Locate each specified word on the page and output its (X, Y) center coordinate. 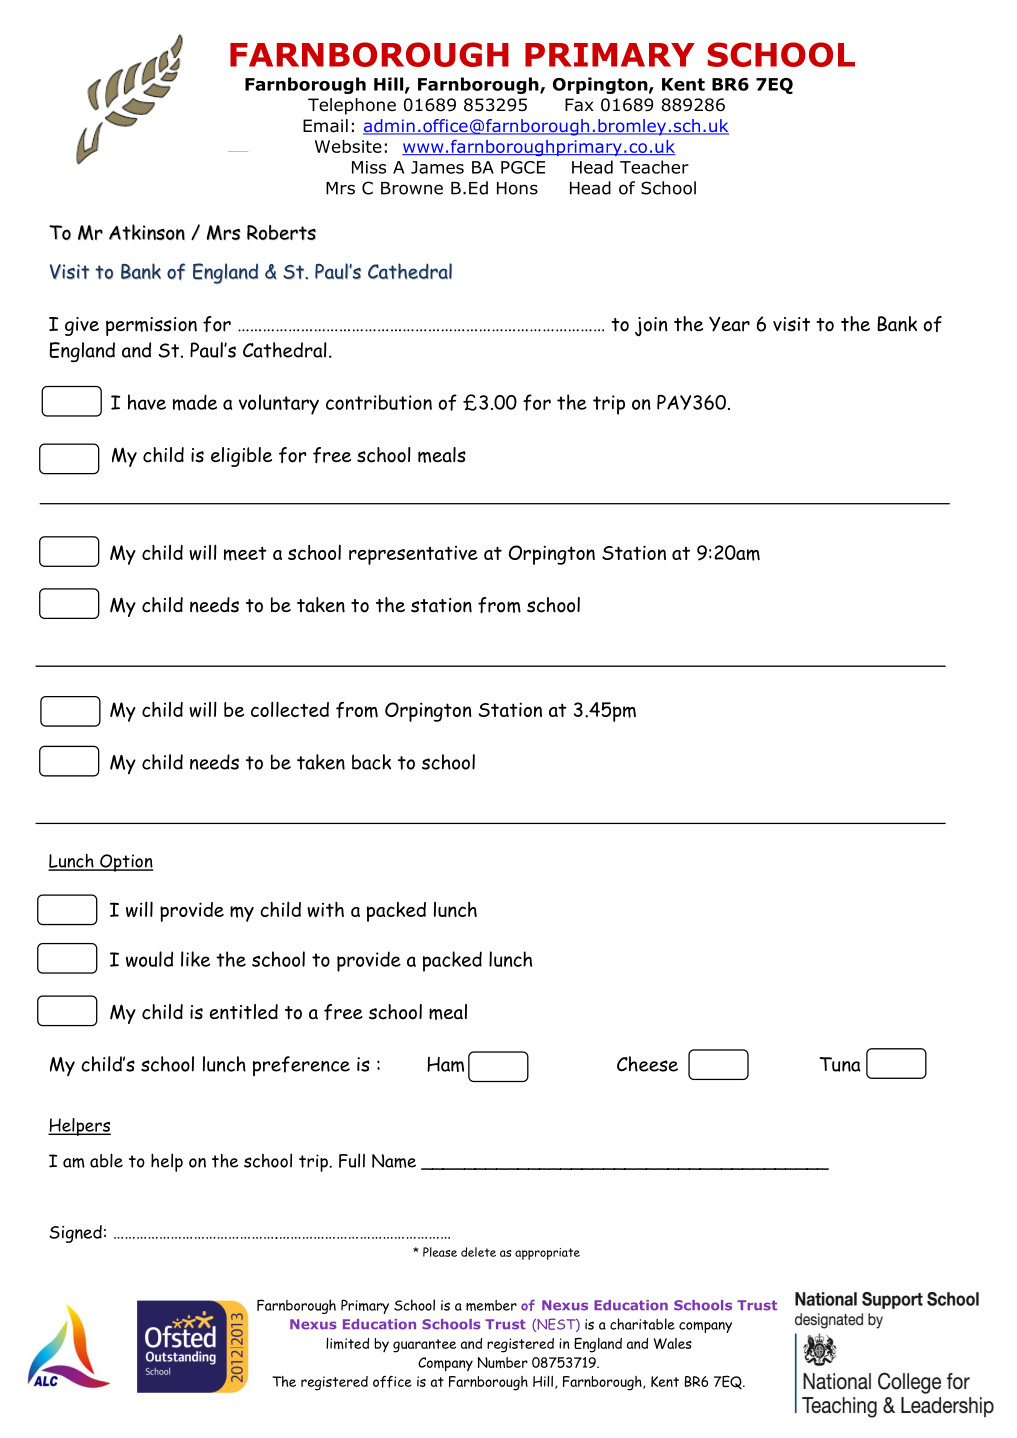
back (371, 762)
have (147, 402)
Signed (75, 1234)
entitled (244, 1012)
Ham (445, 1064)
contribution (379, 402)
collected (290, 709)
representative (413, 555)
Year (729, 324)
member (491, 1305)
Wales (673, 1343)
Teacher (654, 167)
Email (325, 126)
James (437, 167)
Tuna (840, 1064)
